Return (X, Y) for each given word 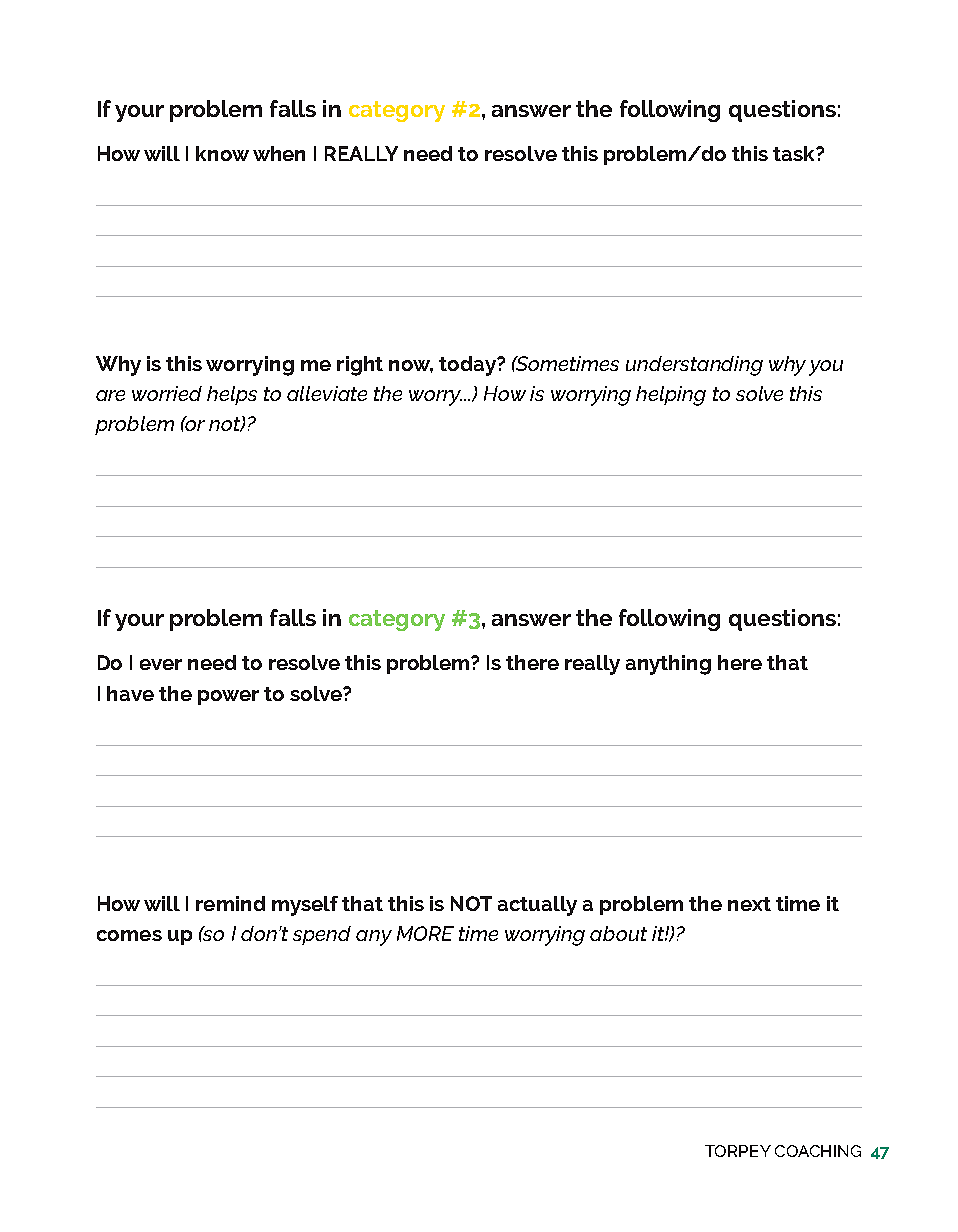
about (618, 933)
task (795, 153)
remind (230, 903)
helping (671, 396)
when (279, 153)
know (222, 153)
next (749, 904)
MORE (425, 933)
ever (161, 664)
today (468, 366)
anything (668, 665)
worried (167, 393)
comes (129, 935)
